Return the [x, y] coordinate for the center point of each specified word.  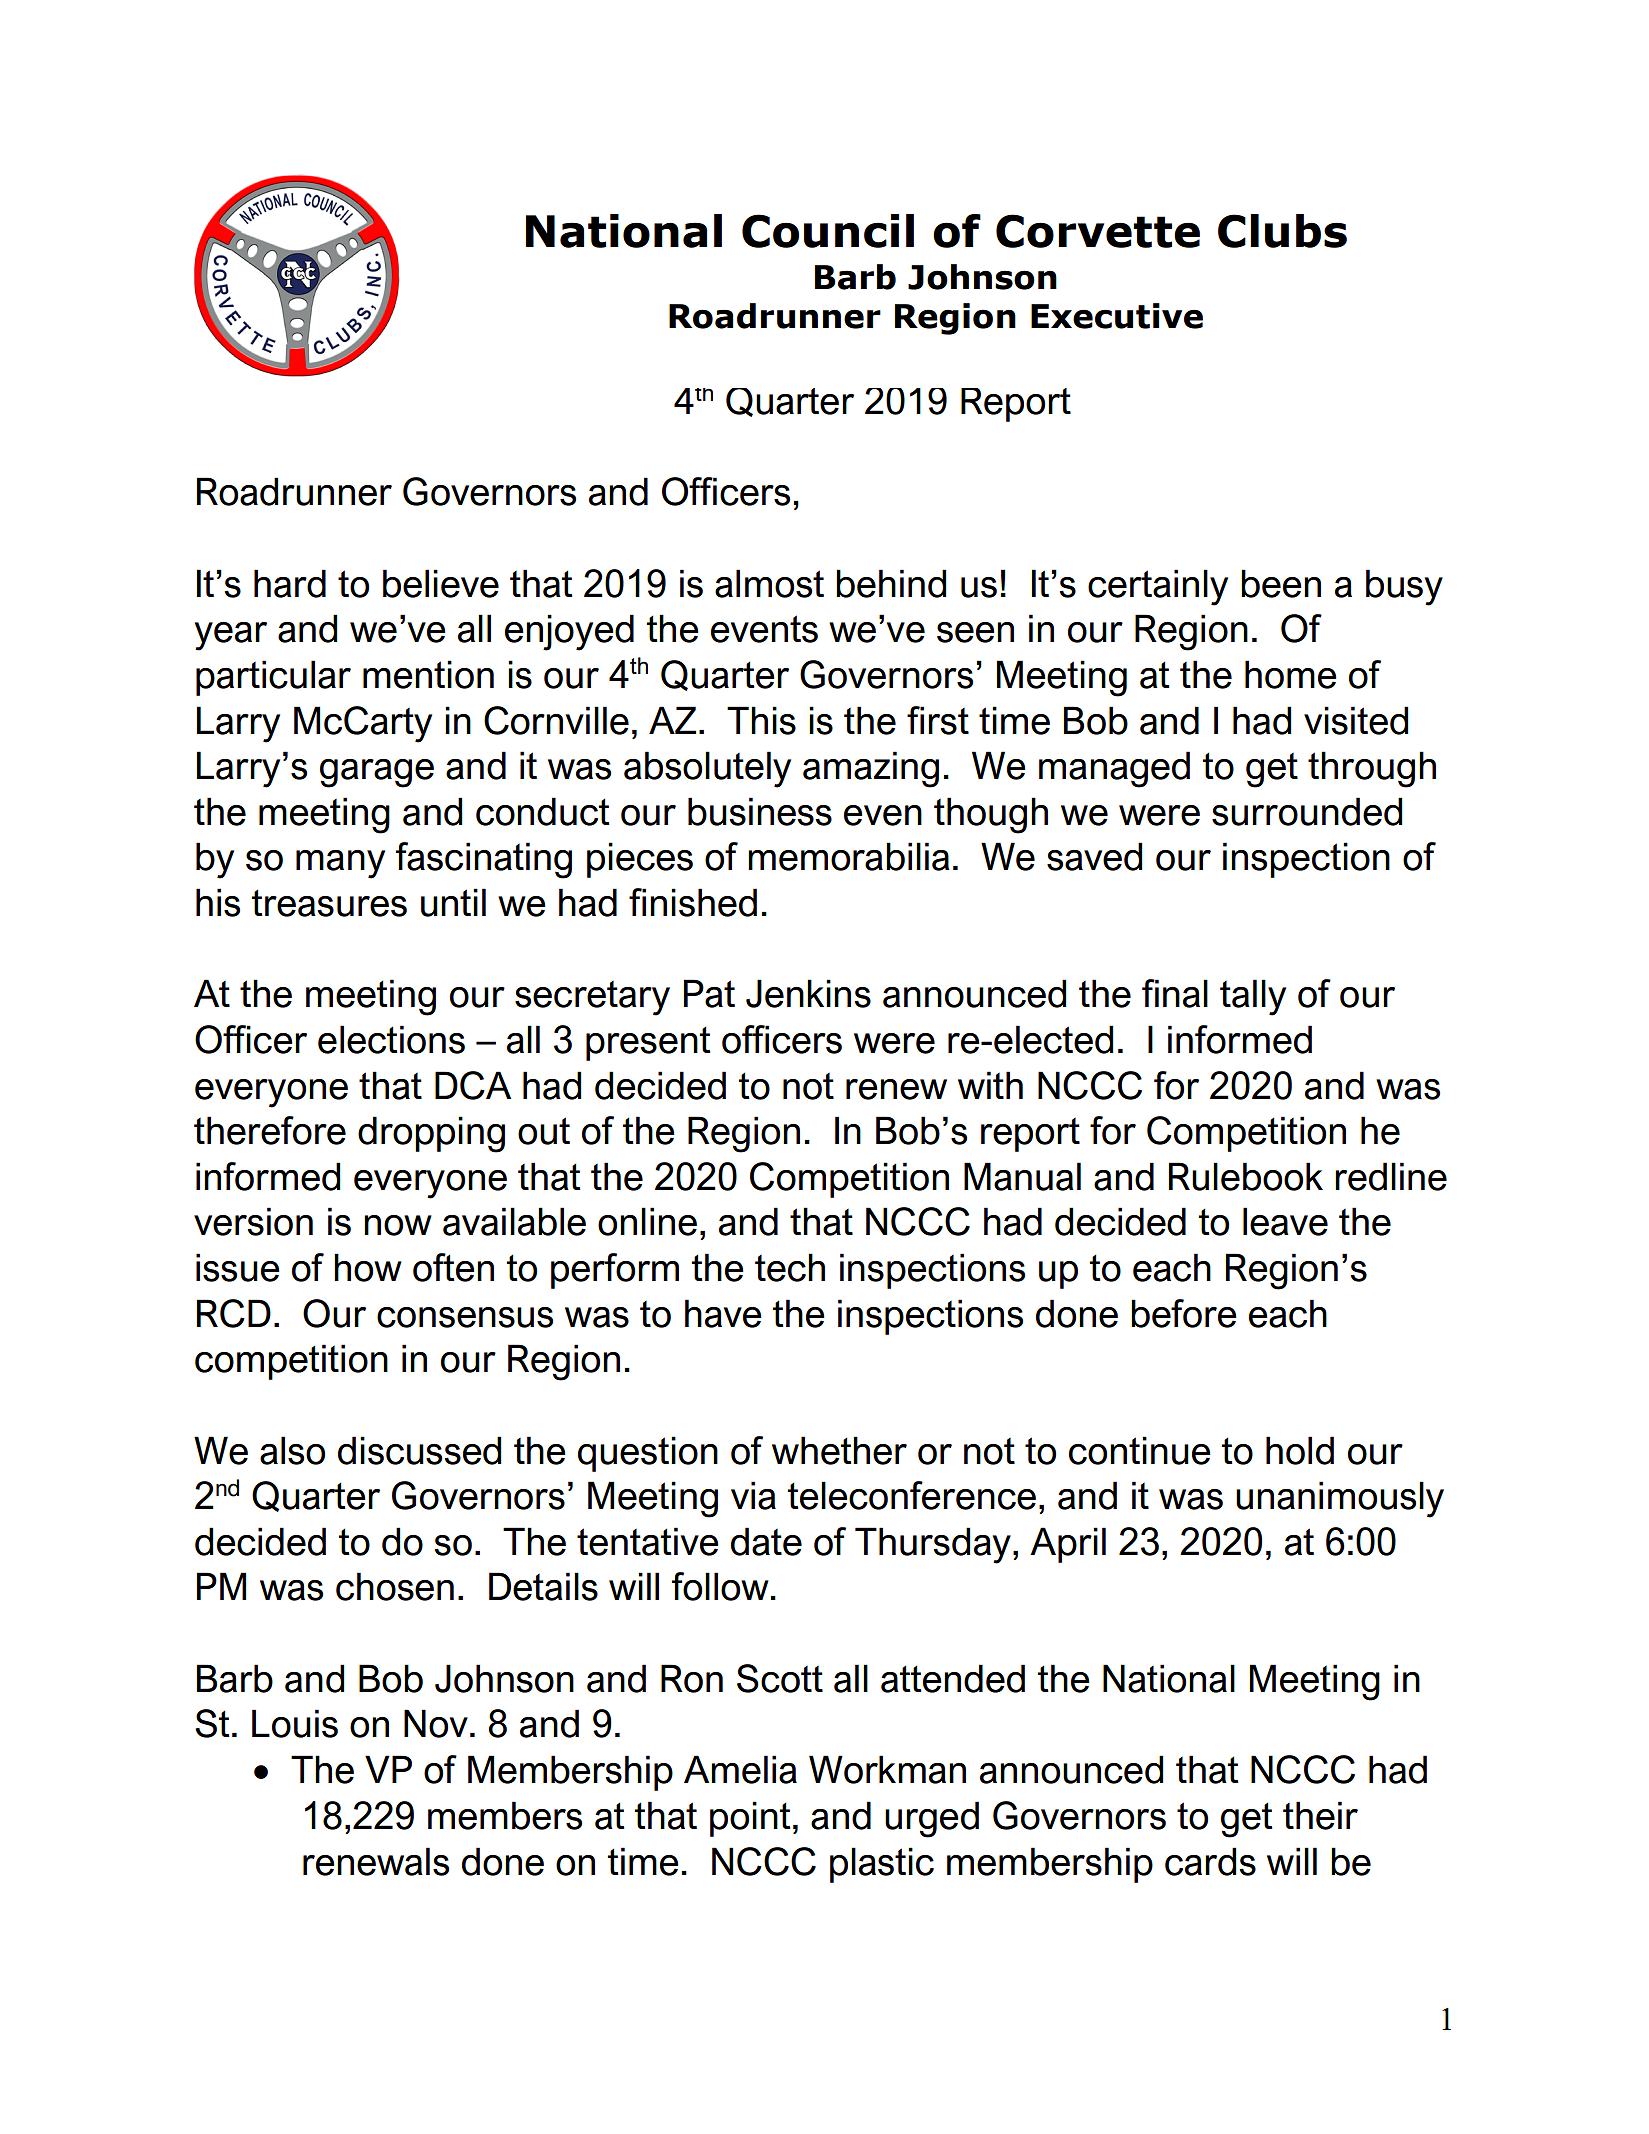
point [750, 1819]
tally [1253, 997]
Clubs [1282, 231]
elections [391, 1039]
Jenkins [808, 993]
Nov [436, 1723]
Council [828, 231]
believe [441, 583]
